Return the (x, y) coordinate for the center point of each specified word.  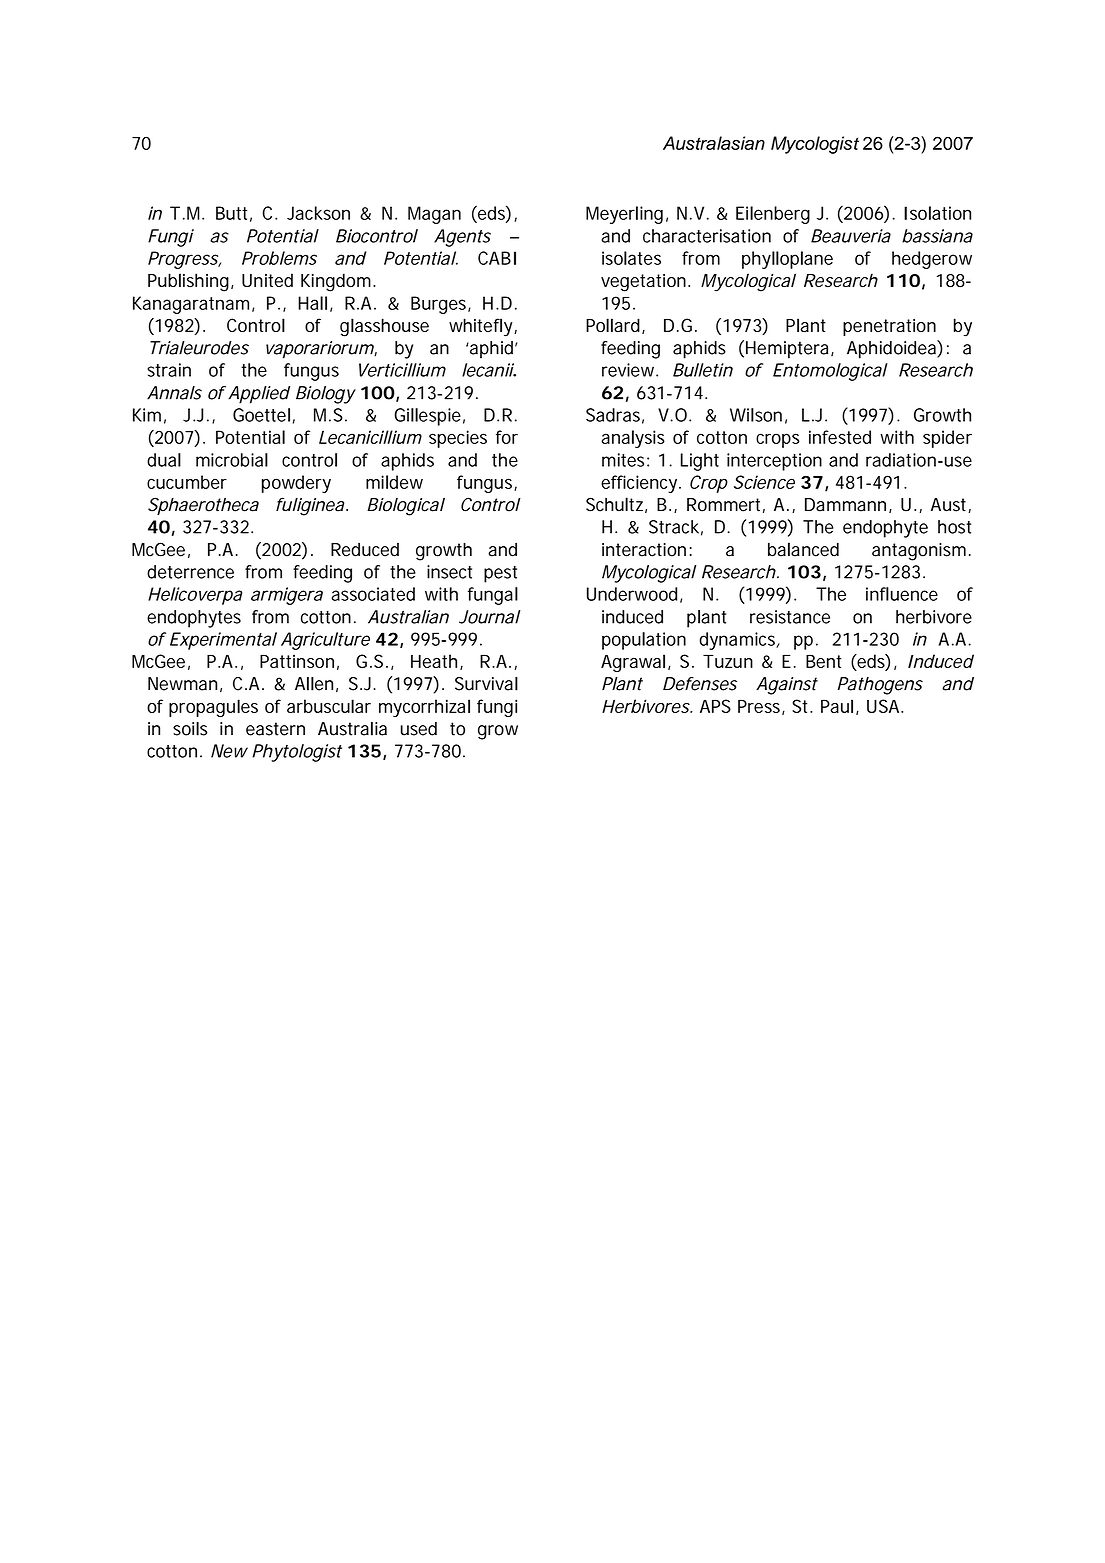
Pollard (614, 326)
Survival (486, 684)
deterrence (190, 572)
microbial (232, 460)
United (267, 280)
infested (840, 437)
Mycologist (815, 145)
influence (902, 594)
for (507, 437)
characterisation (707, 236)
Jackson (318, 213)
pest (500, 574)
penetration (889, 327)
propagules (213, 708)
